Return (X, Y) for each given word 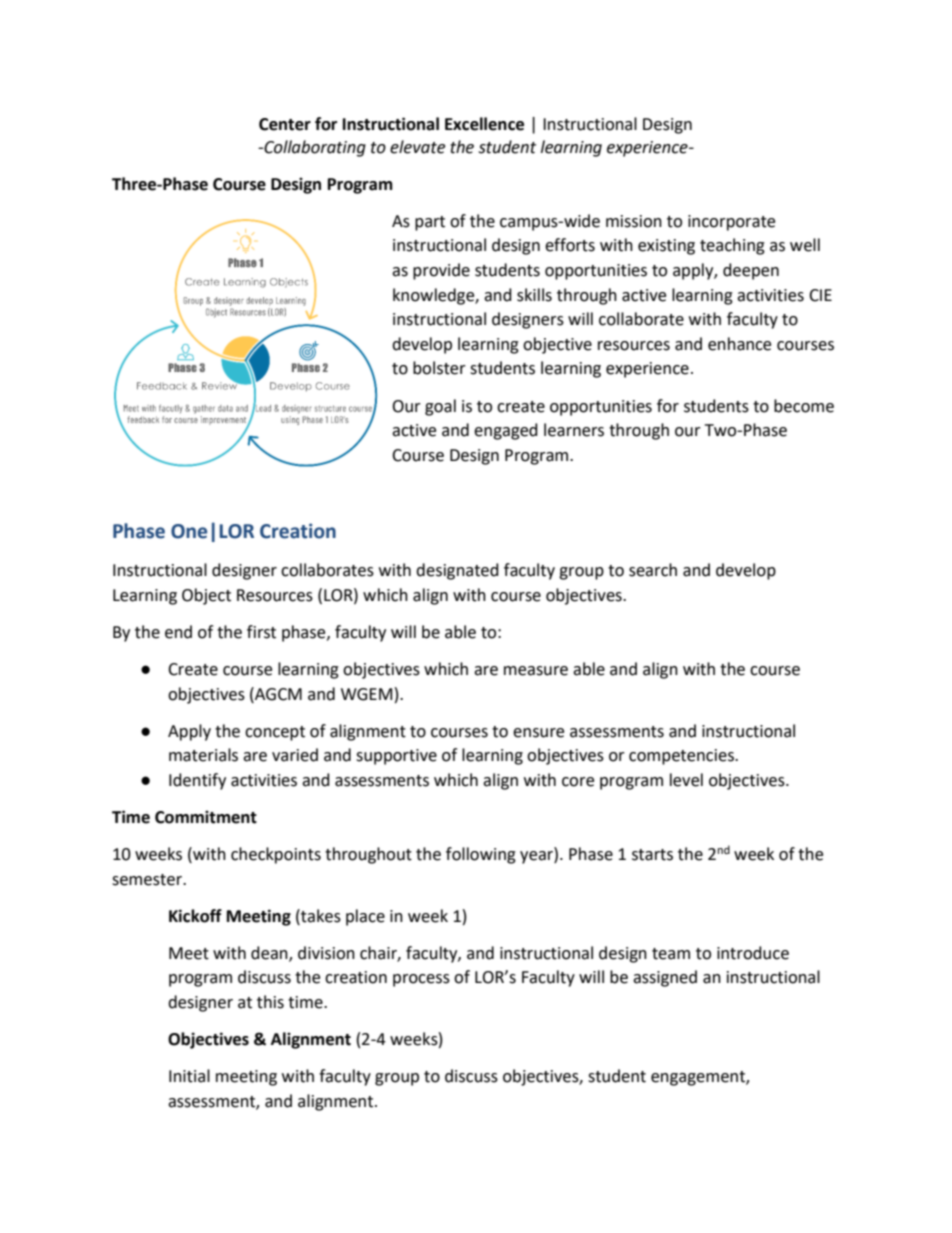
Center (285, 124)
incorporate (731, 223)
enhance (739, 344)
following (481, 855)
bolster (439, 368)
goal (440, 407)
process (421, 980)
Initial (189, 1076)
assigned (665, 978)
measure (536, 671)
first (261, 632)
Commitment (206, 817)
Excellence (484, 124)
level (686, 780)
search (653, 570)
